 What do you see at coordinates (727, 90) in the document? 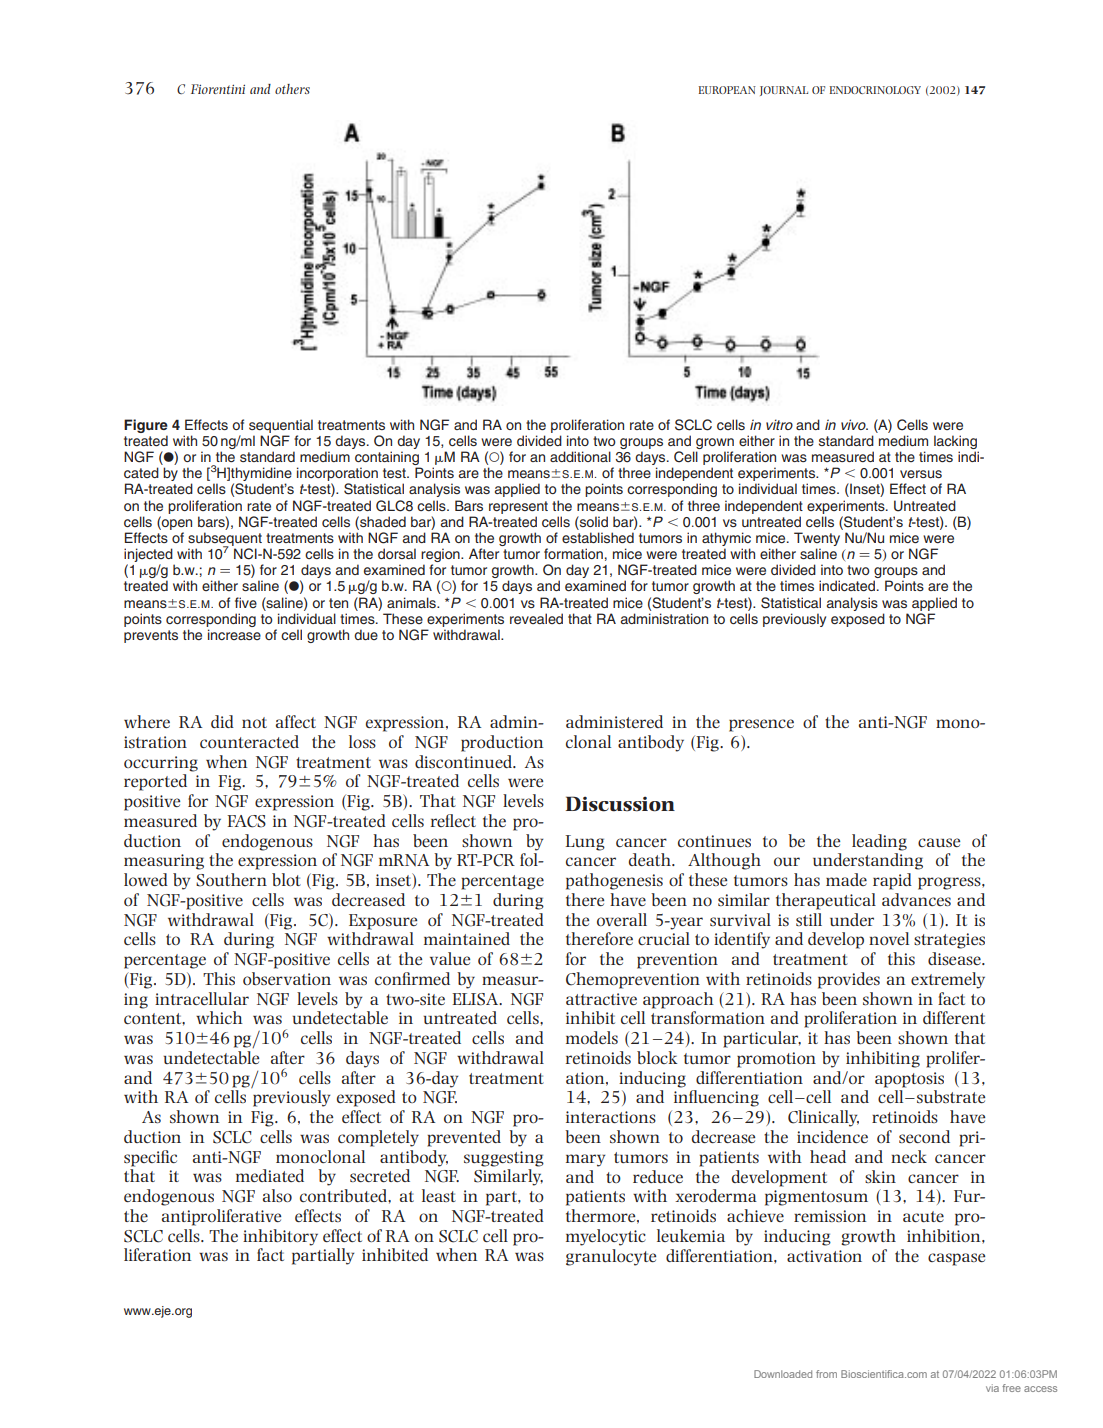
I see `EUROPEAN` at bounding box center [727, 90].
